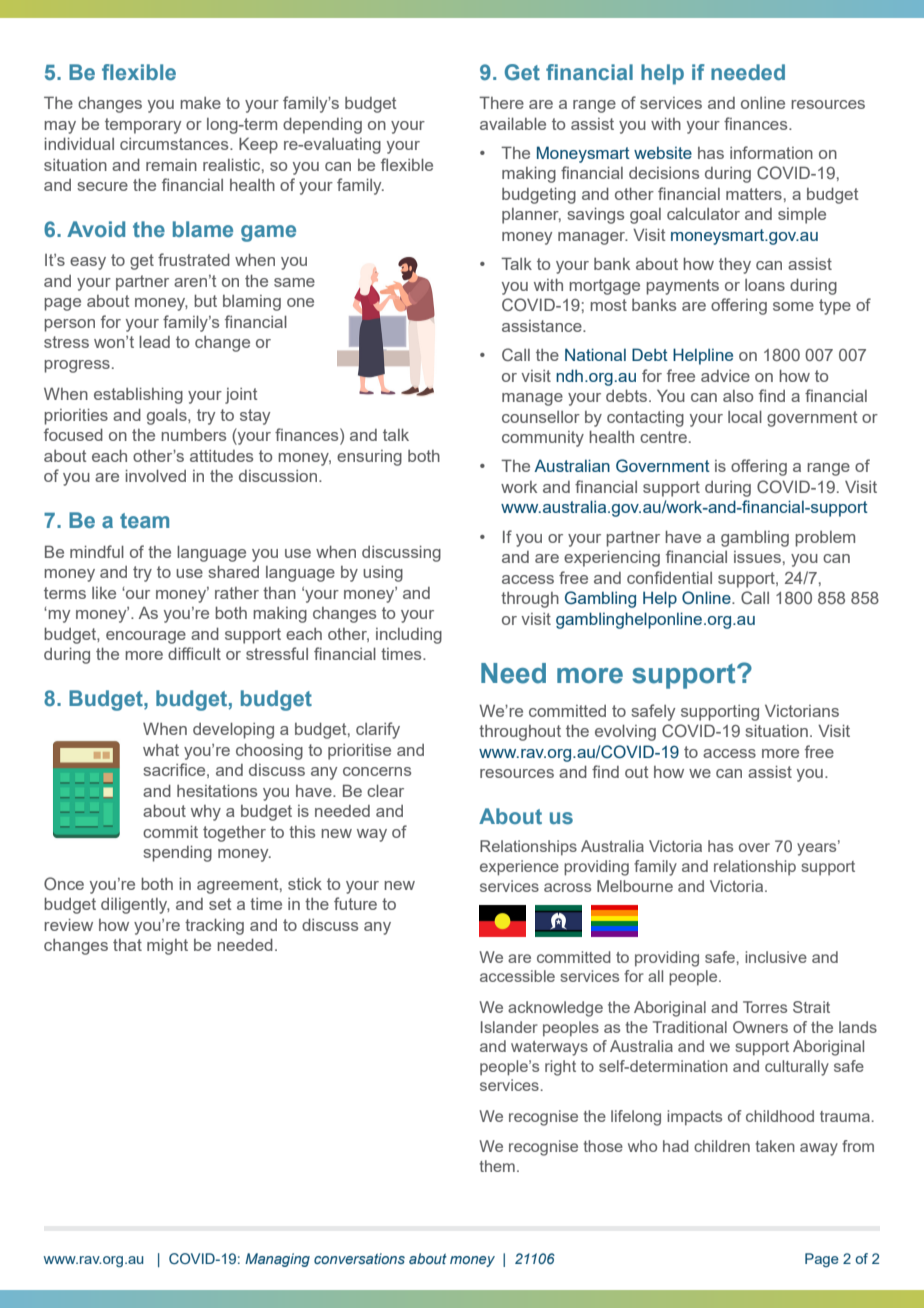 This page has width=924, height=1308. I want to click on available, so click(513, 123).
